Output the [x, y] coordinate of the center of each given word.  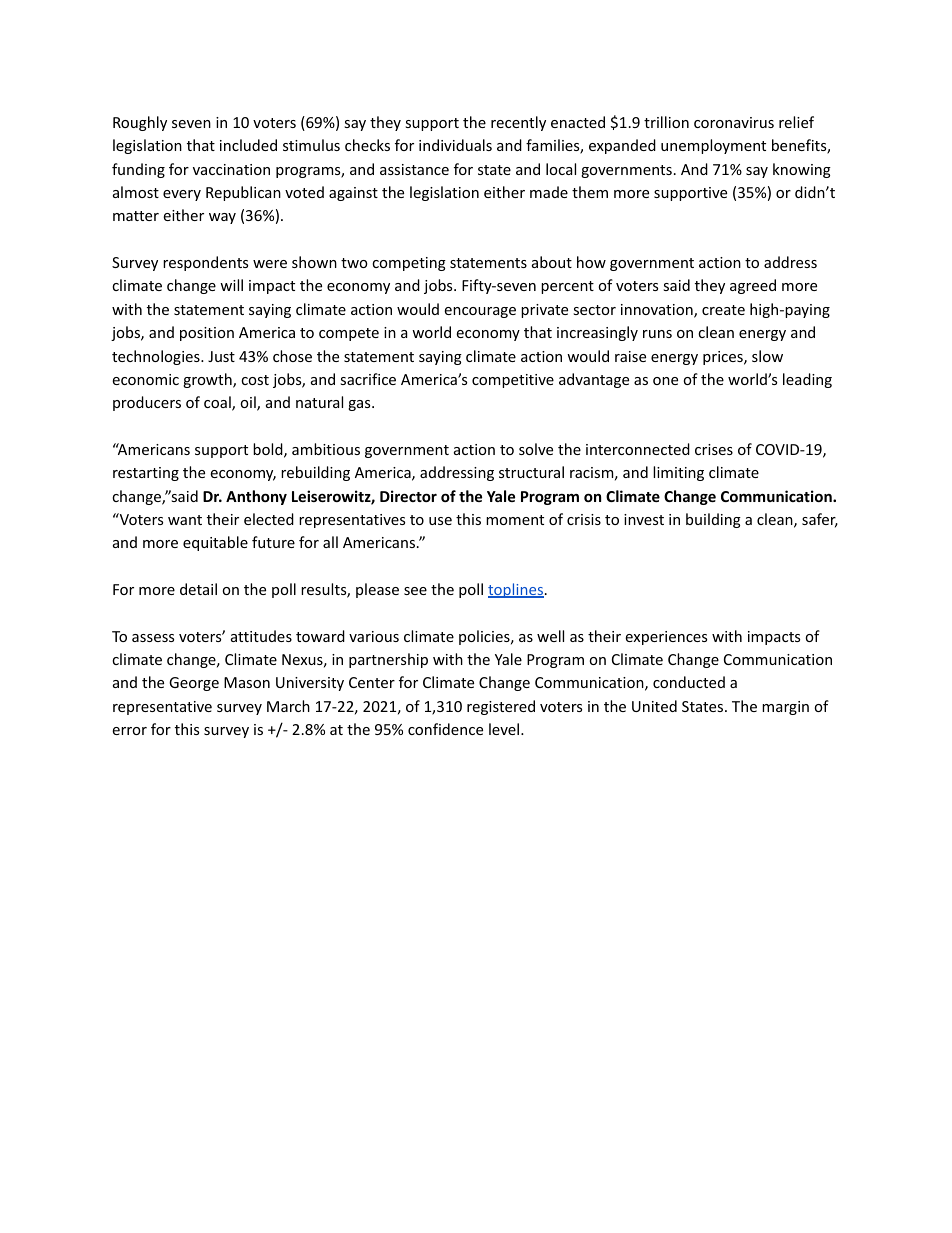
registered [501, 707]
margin [785, 708]
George [194, 684]
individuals [455, 145]
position [207, 334]
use [440, 521]
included [248, 145]
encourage [480, 312]
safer [820, 520]
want [185, 520]
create [723, 310]
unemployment [713, 146]
